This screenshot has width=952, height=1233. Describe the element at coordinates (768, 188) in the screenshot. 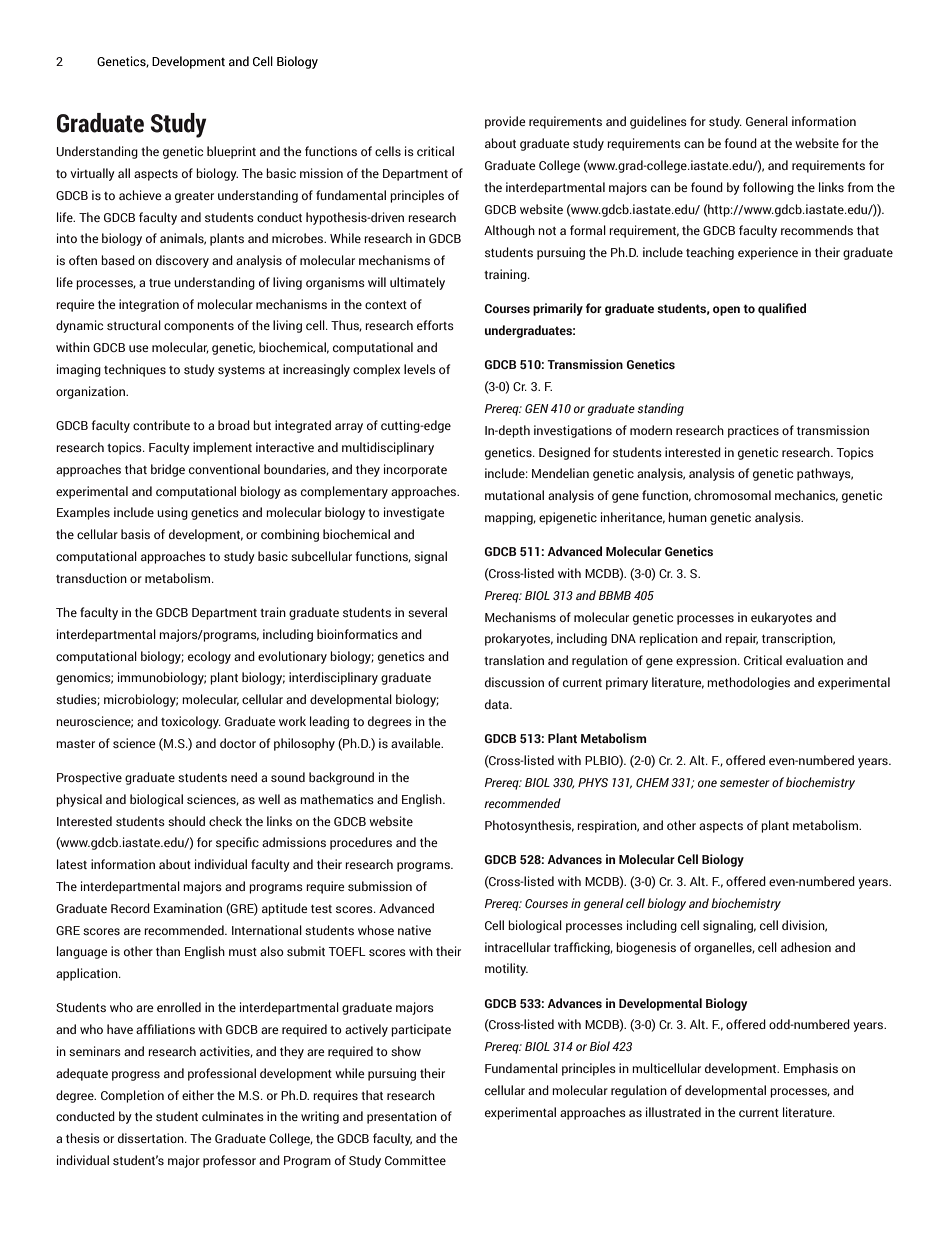

I see `following` at that location.
